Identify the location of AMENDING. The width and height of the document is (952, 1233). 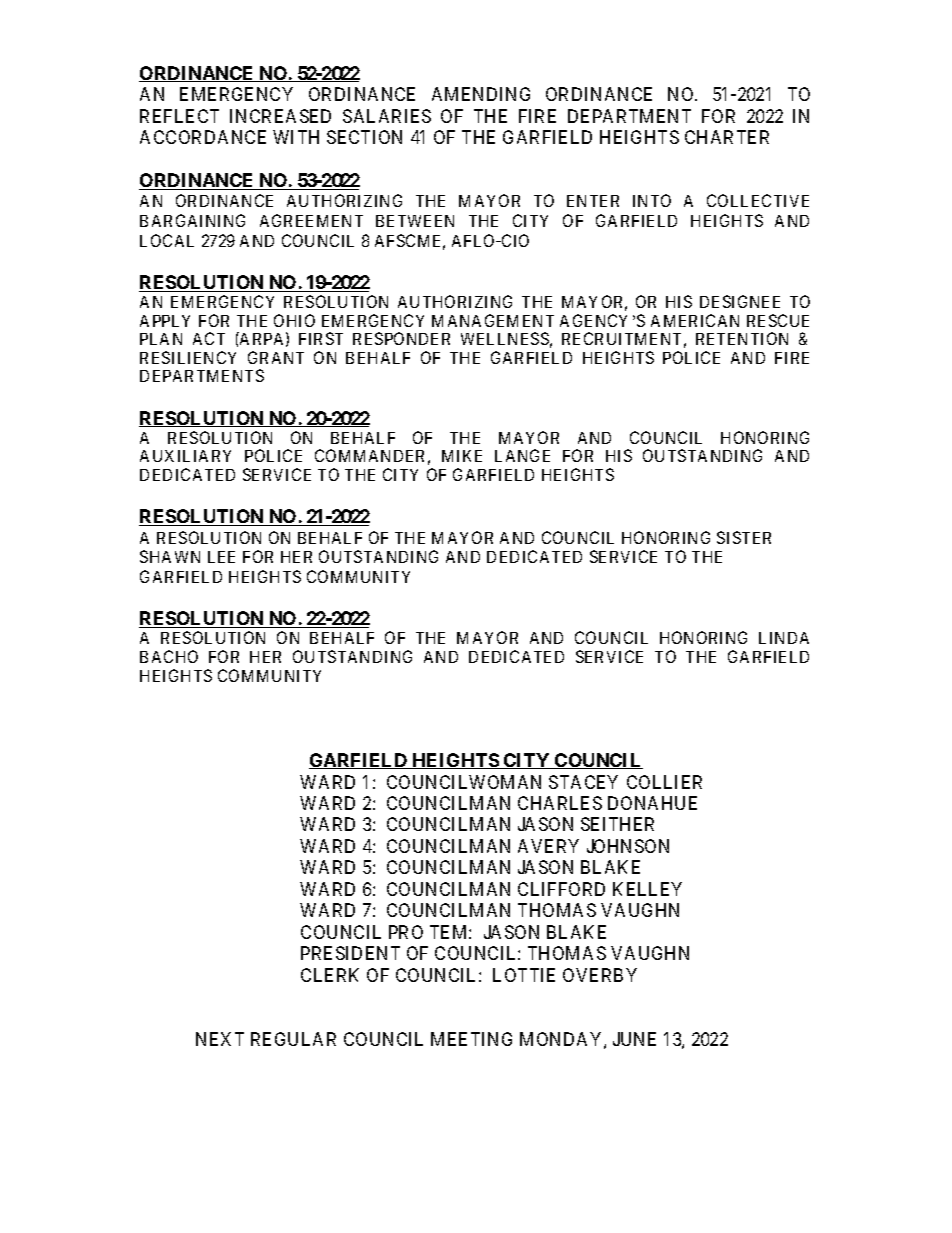
(481, 94).
